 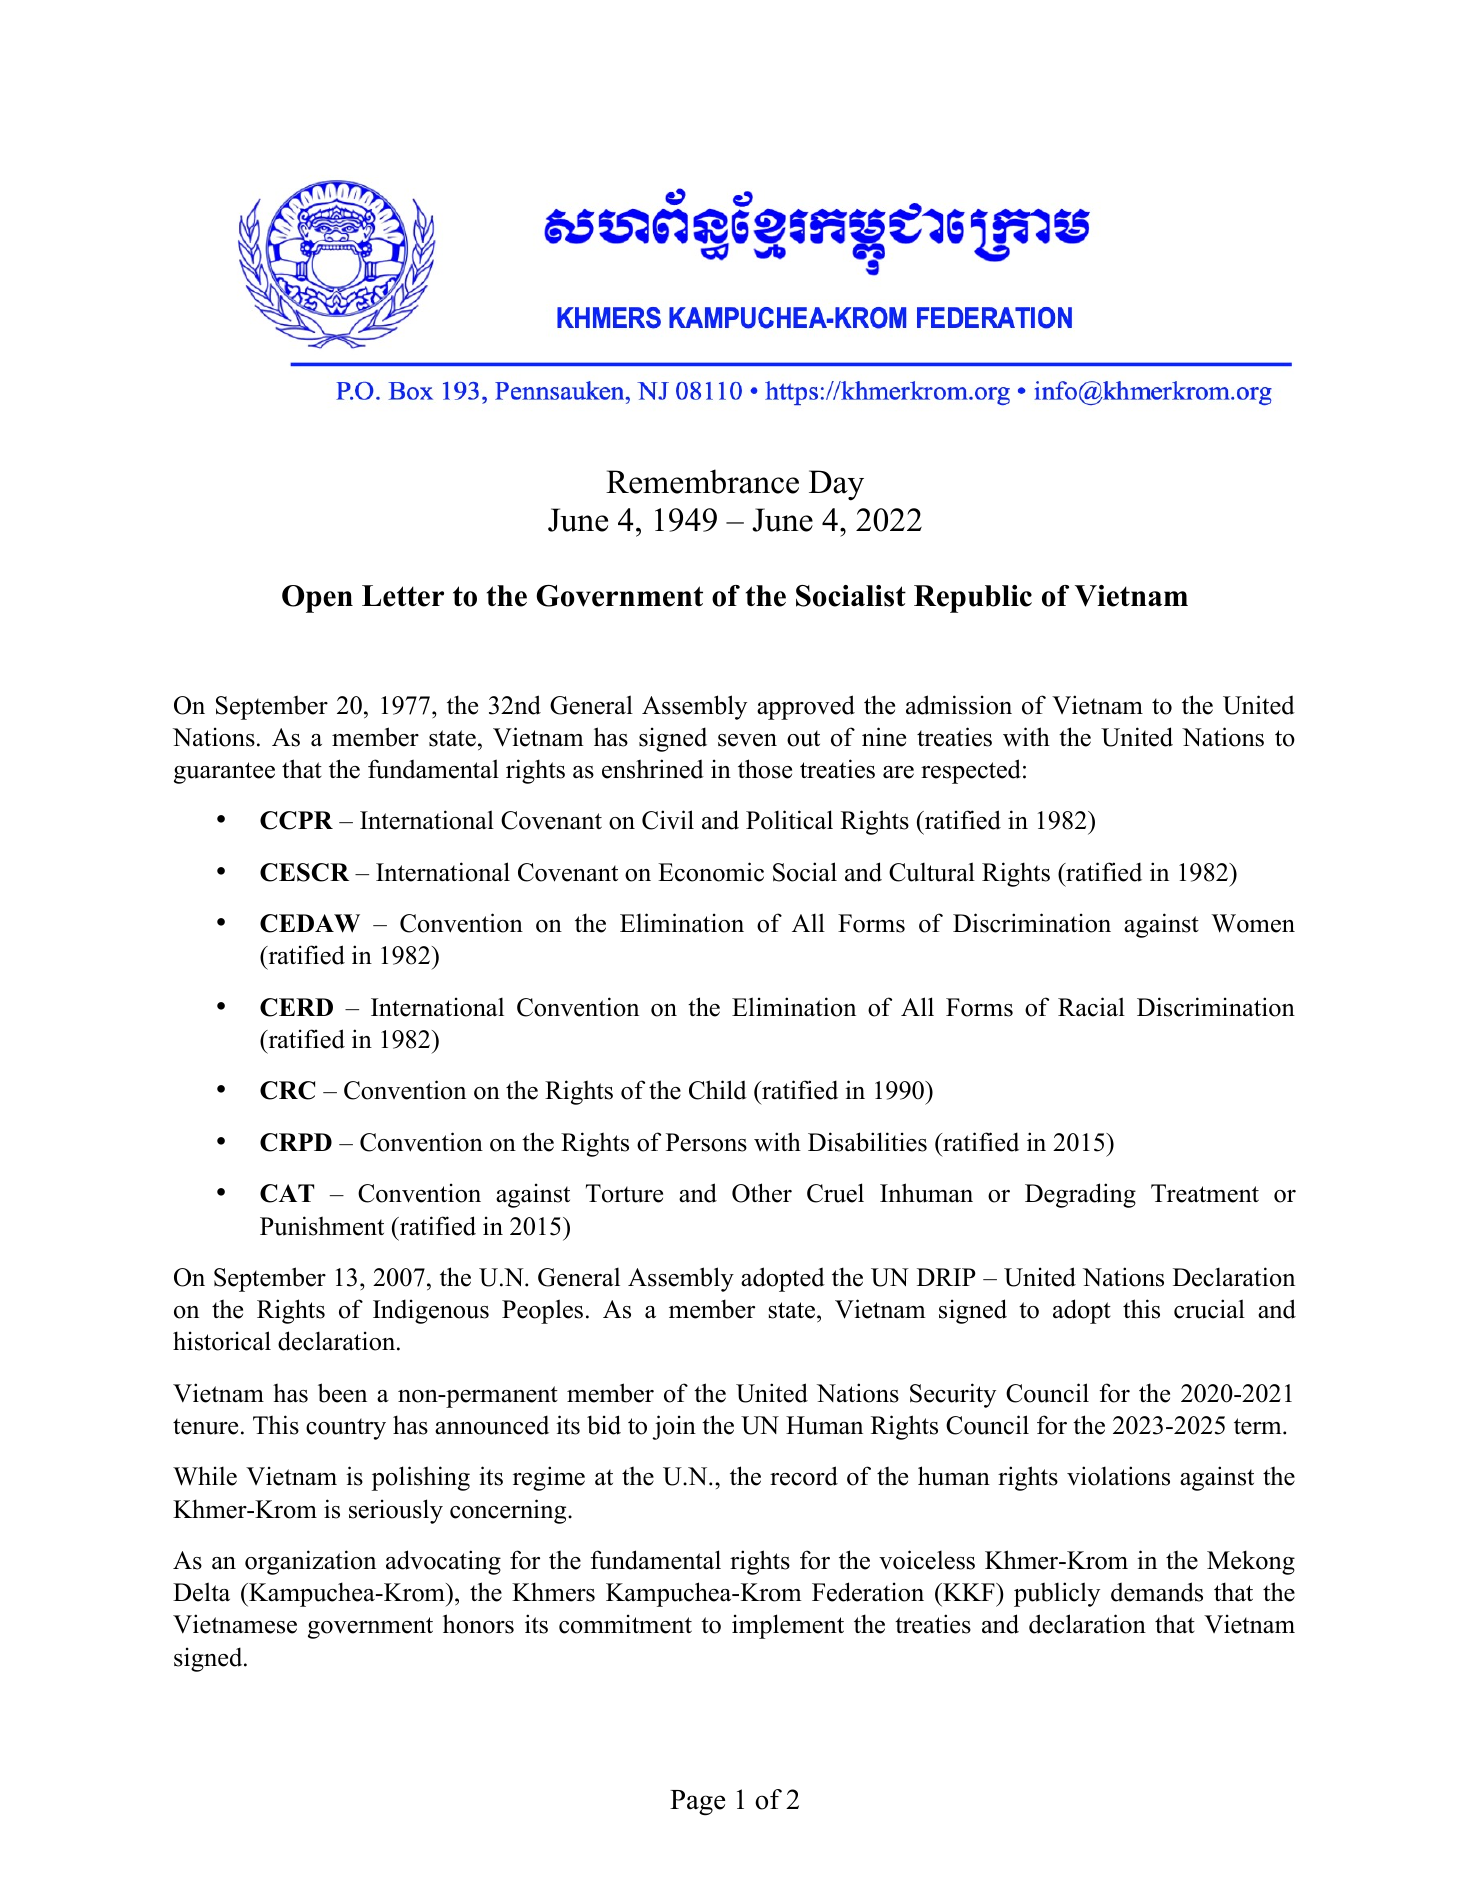 I want to click on CRC, so click(x=287, y=1090).
